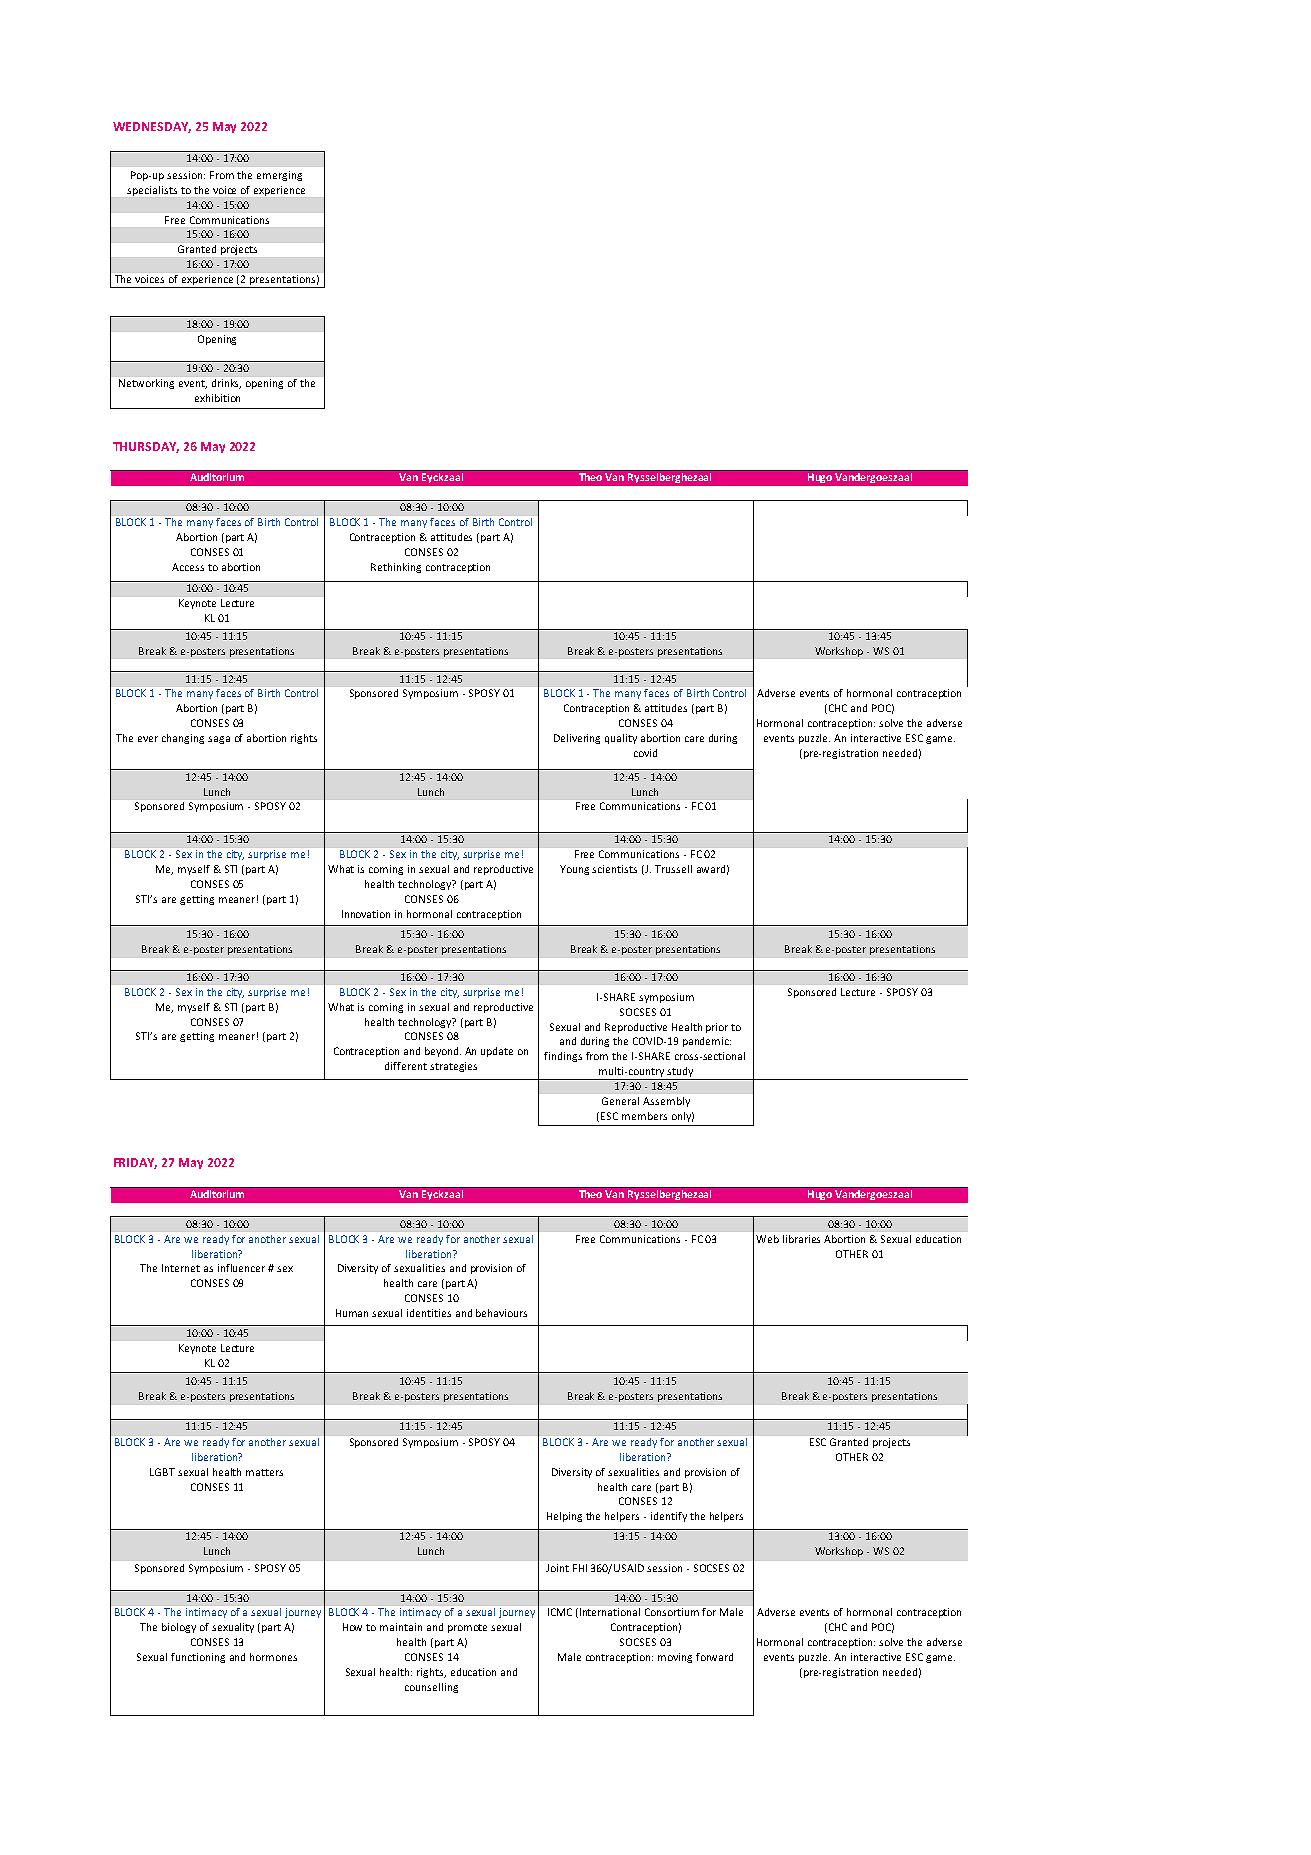 The height and width of the image is (1855, 1311). Describe the element at coordinates (453, 1067) in the image. I see `strategies` at that location.
